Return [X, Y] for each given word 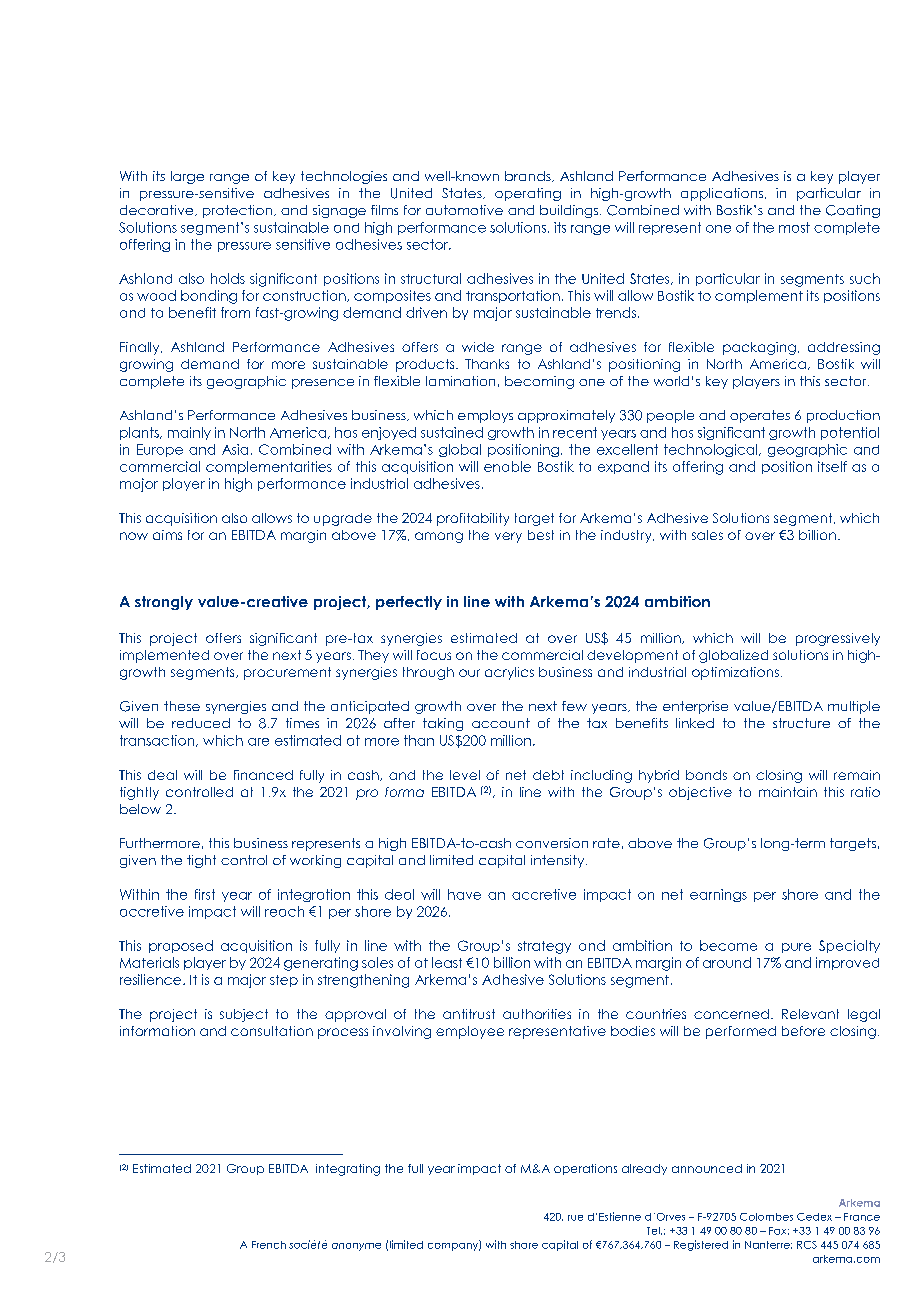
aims [167, 535]
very [508, 537]
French [269, 1245]
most [794, 227]
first [205, 894]
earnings [718, 895]
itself [832, 466]
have [464, 894]
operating [528, 194]
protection [237, 211]
